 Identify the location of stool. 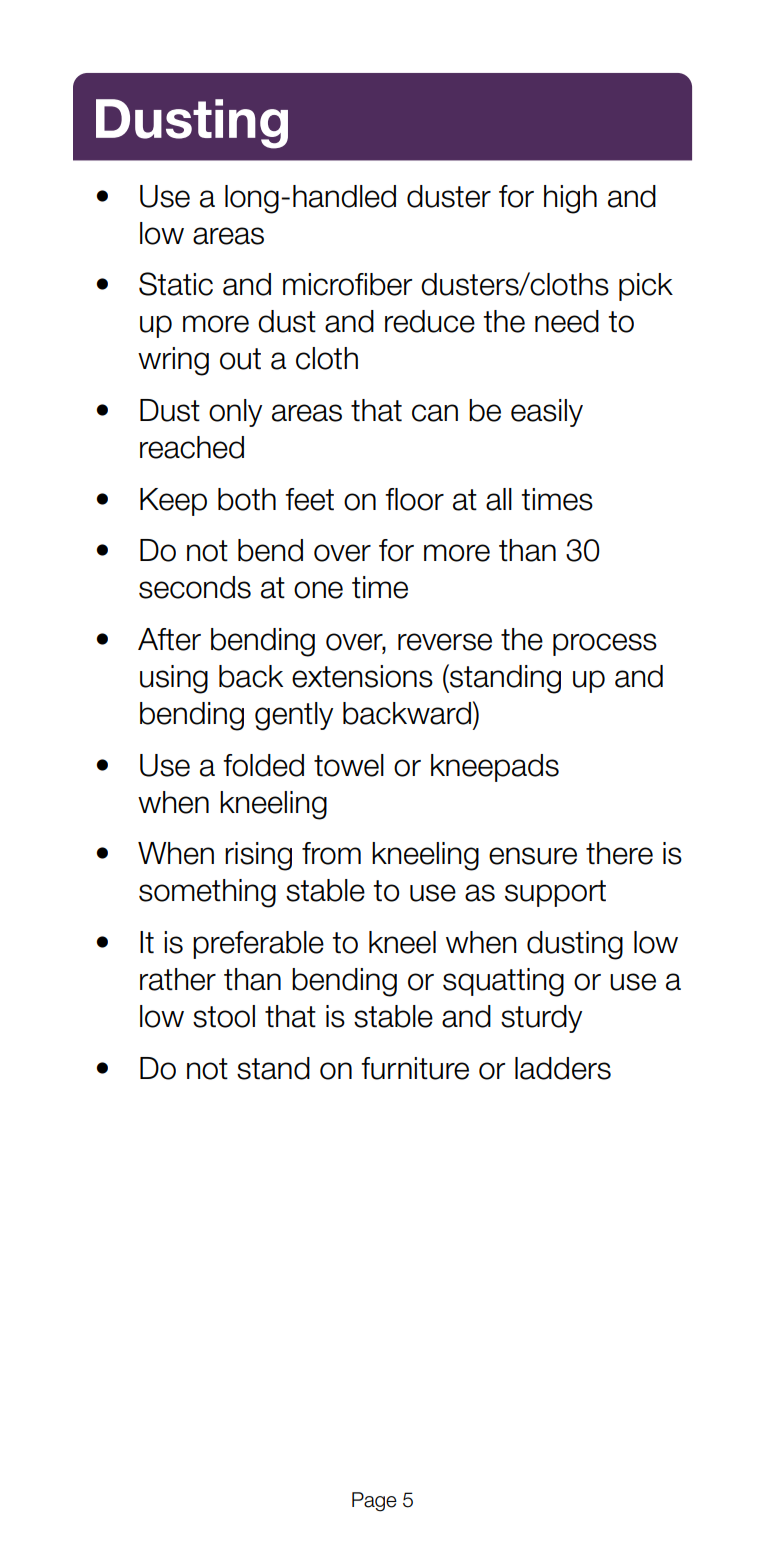
(224, 1016).
